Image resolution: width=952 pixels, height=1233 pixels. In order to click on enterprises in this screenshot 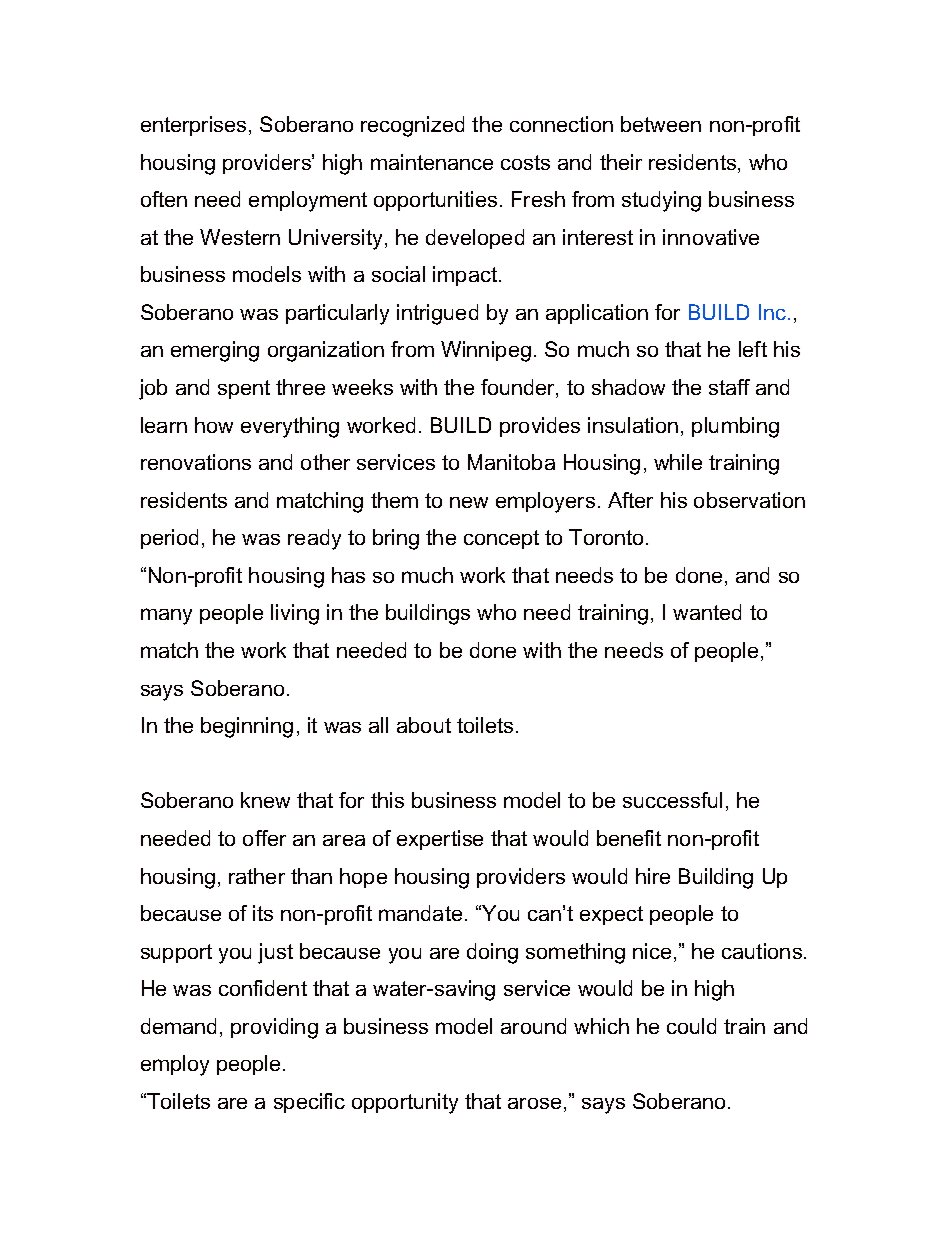, I will do `click(193, 126)`.
